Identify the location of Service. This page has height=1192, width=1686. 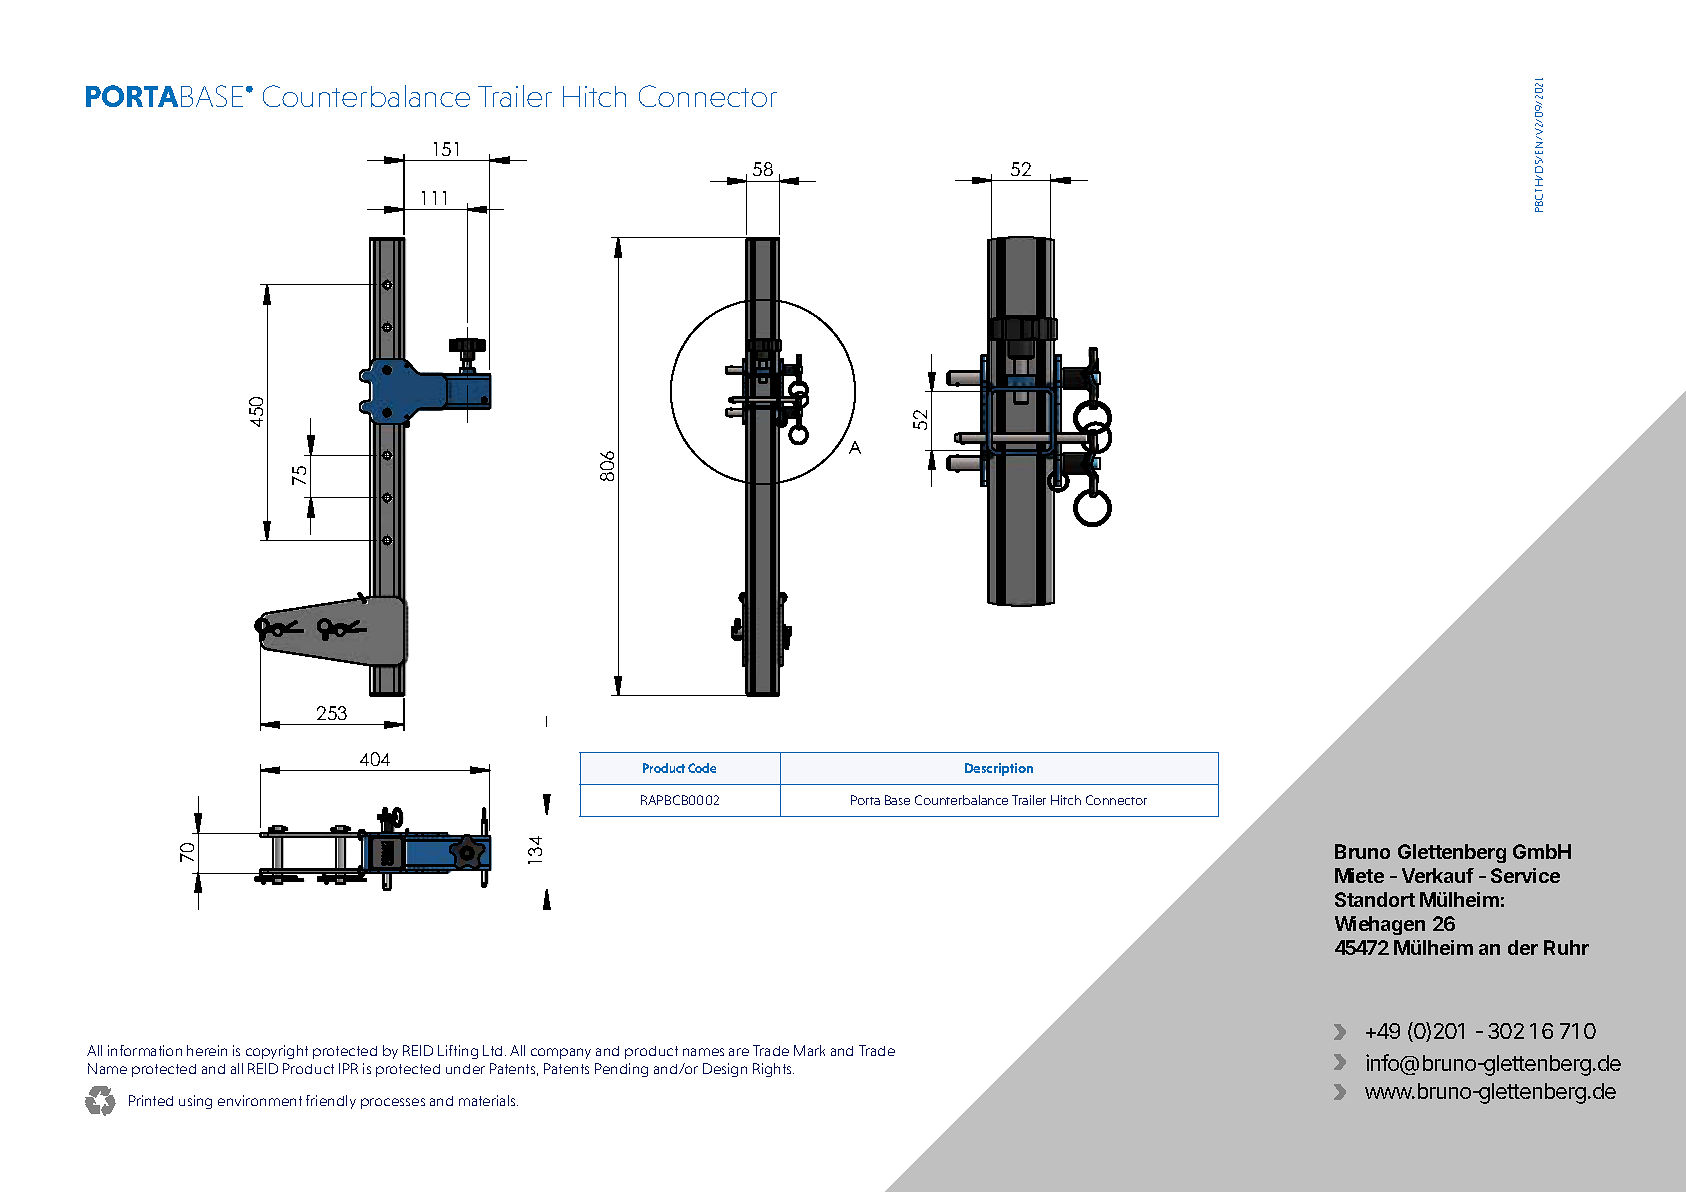
(1525, 875).
